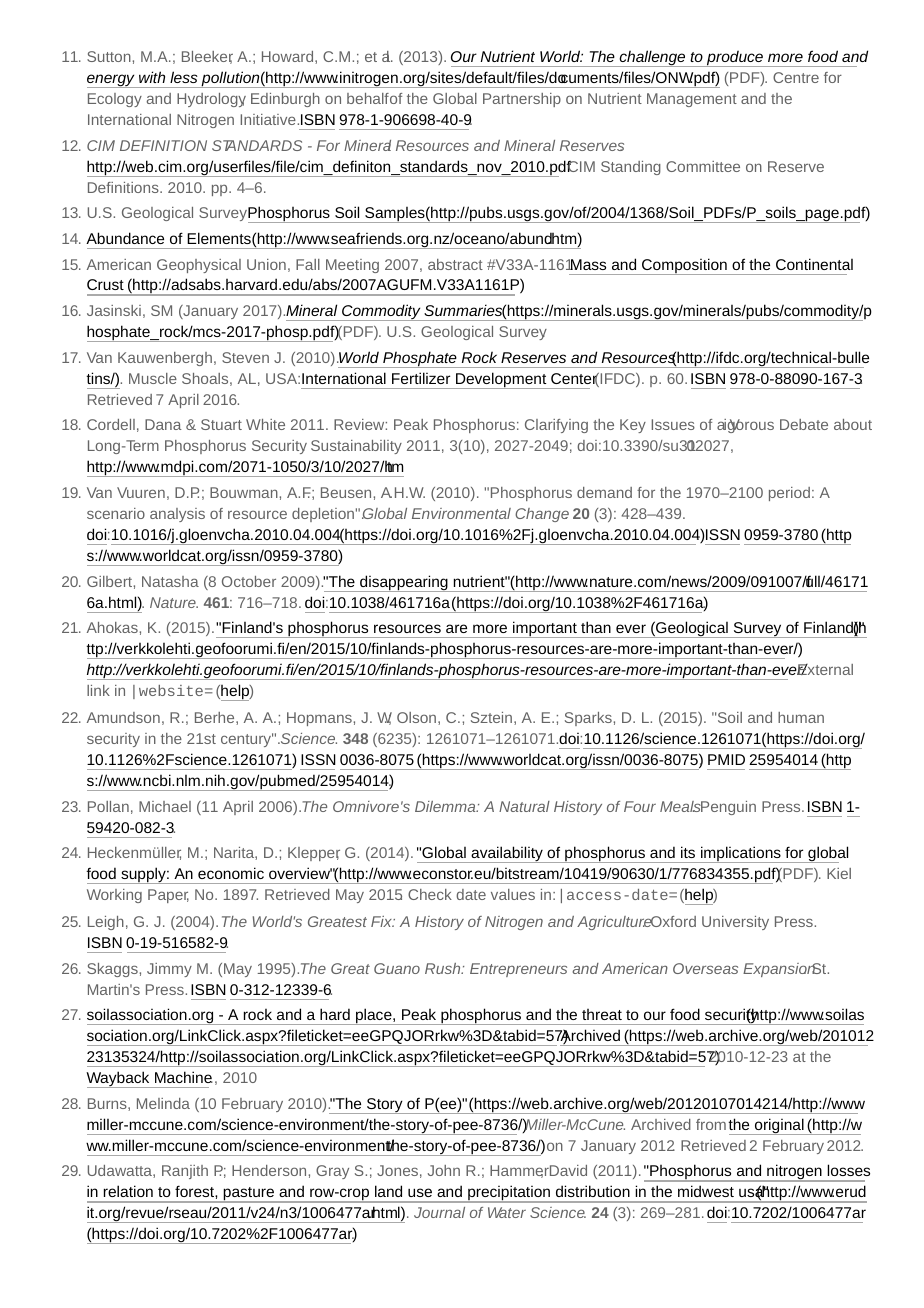 The width and height of the screenshot is (924, 1308). I want to click on Hydrology, so click(211, 100).
